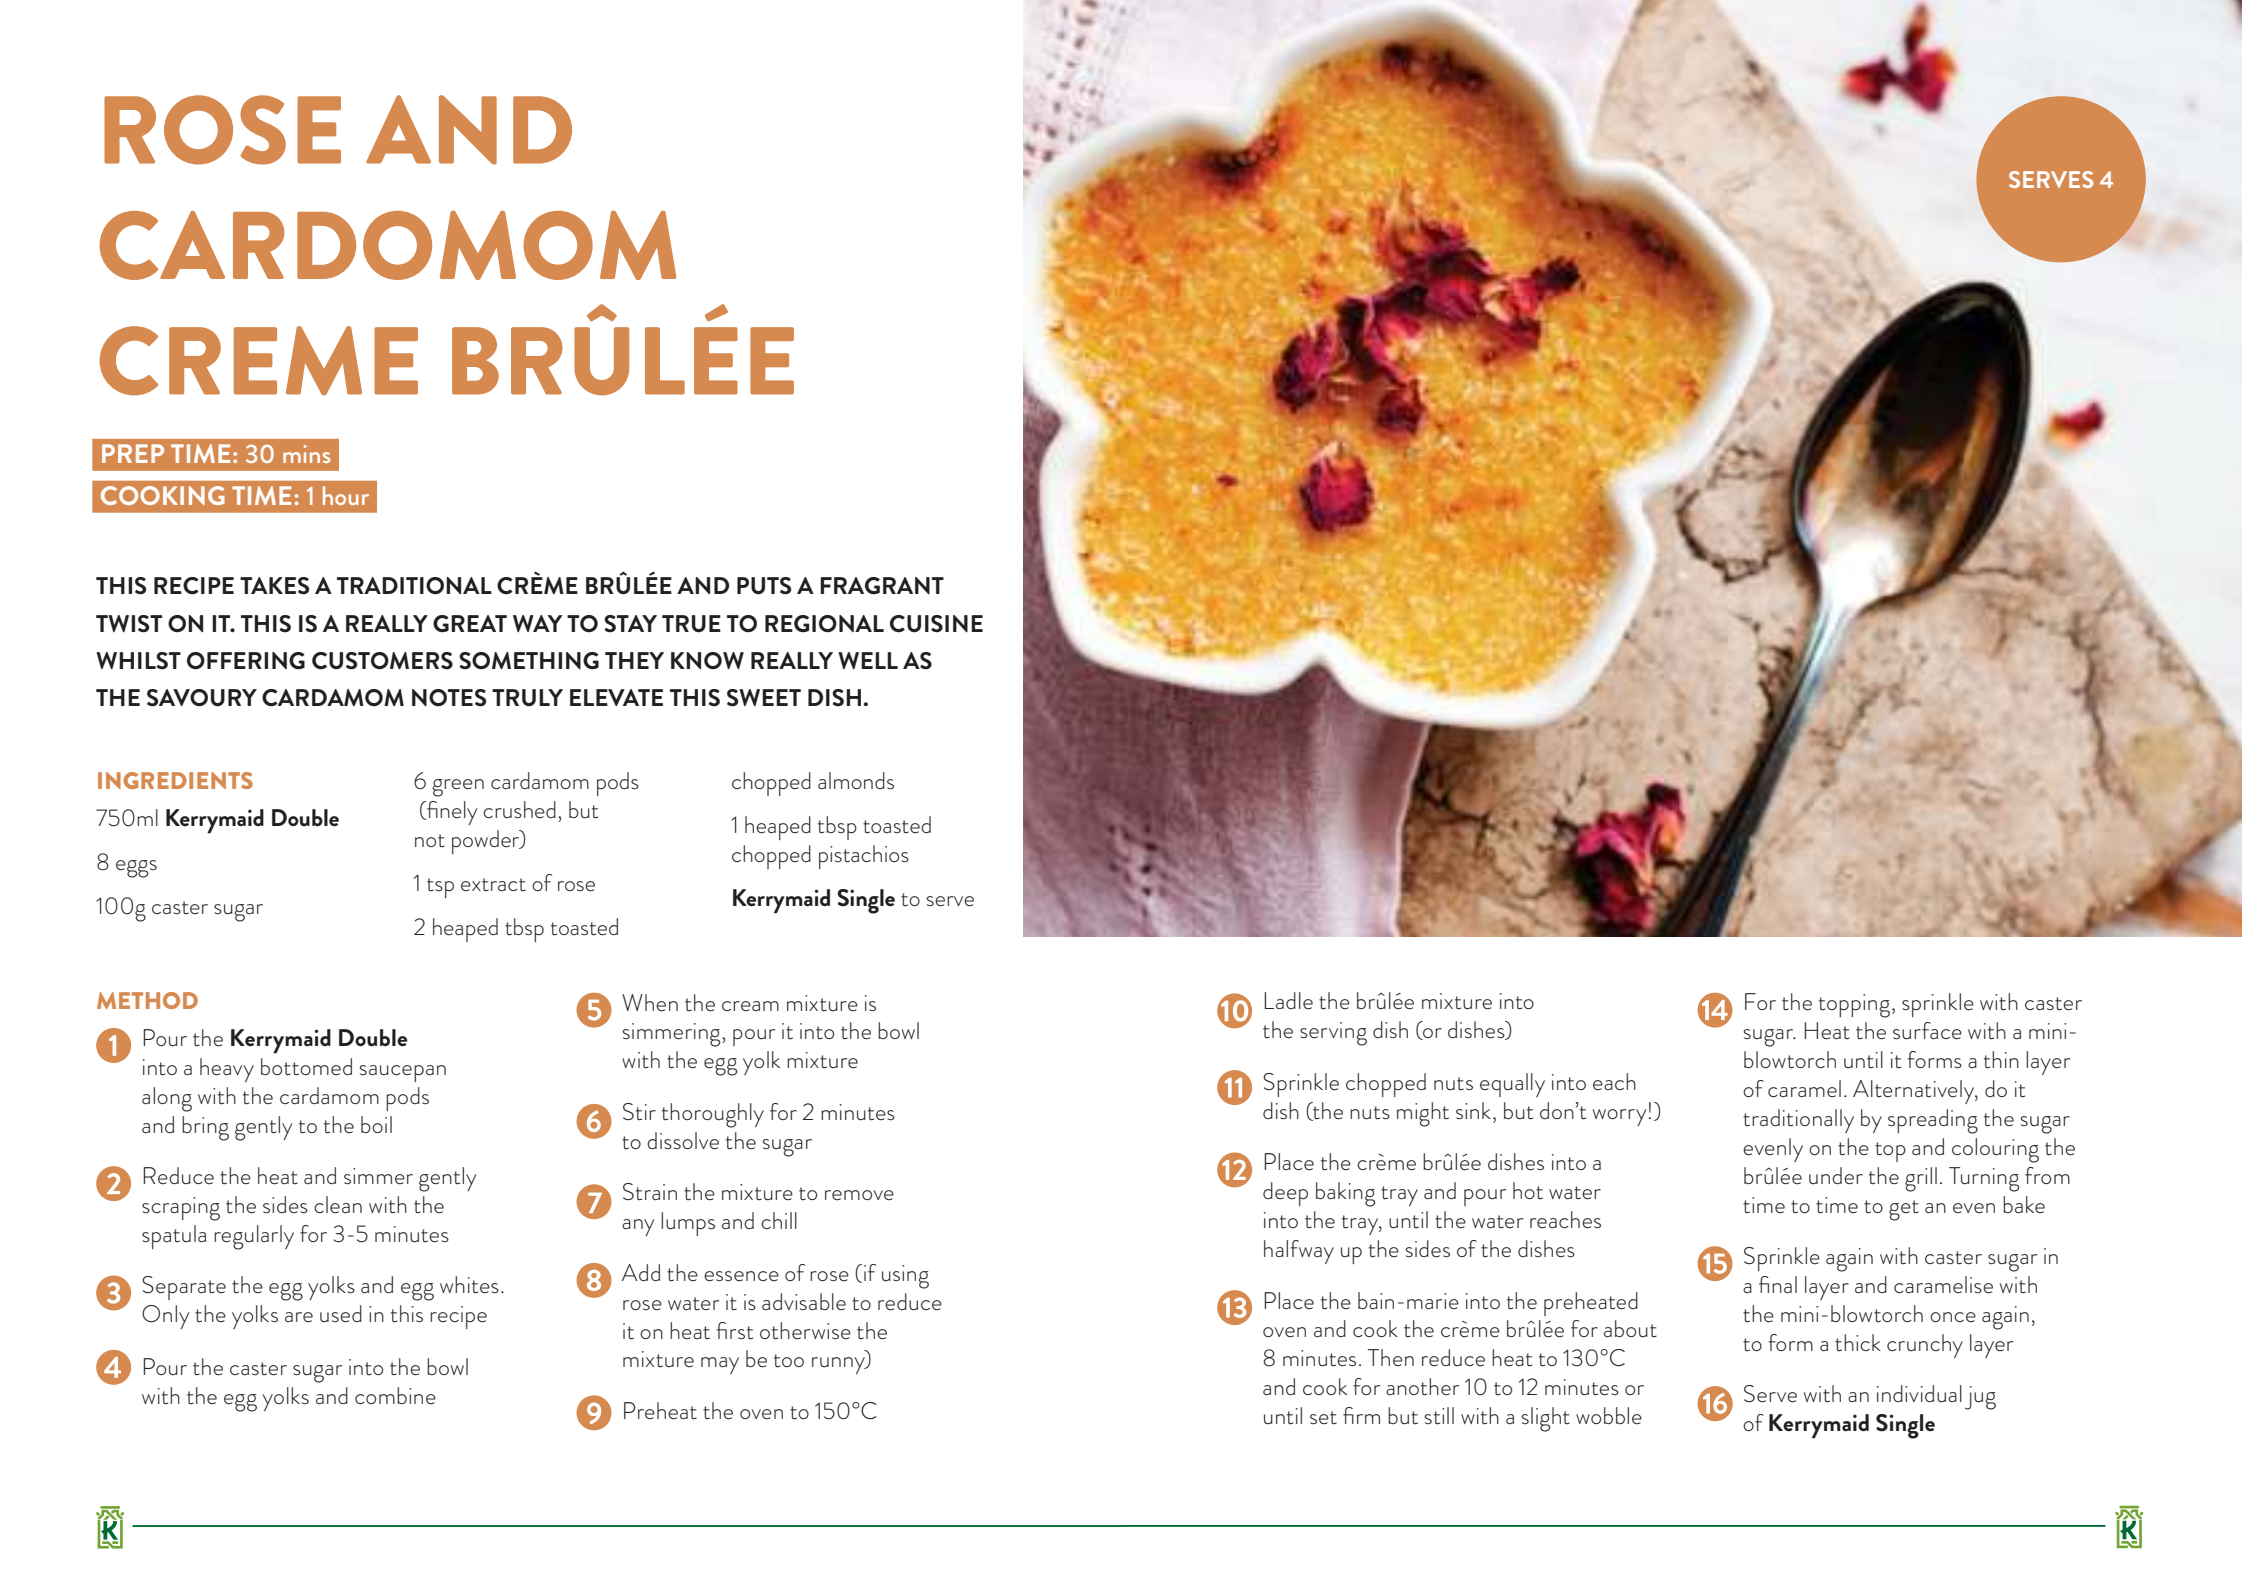 The height and width of the page is (1591, 2242). I want to click on WELL, so click(868, 660).
